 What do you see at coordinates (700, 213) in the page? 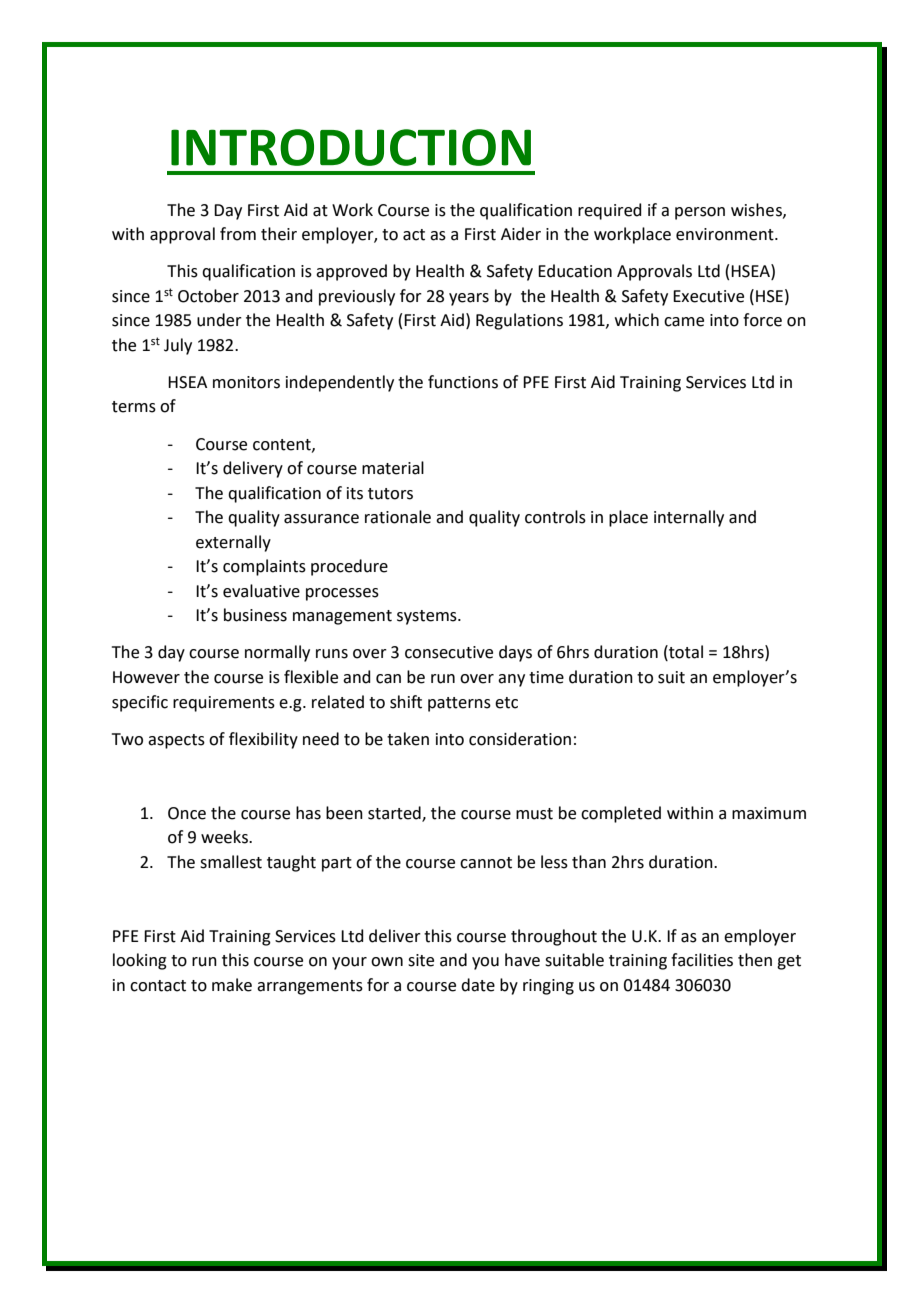
I see `person` at bounding box center [700, 213].
